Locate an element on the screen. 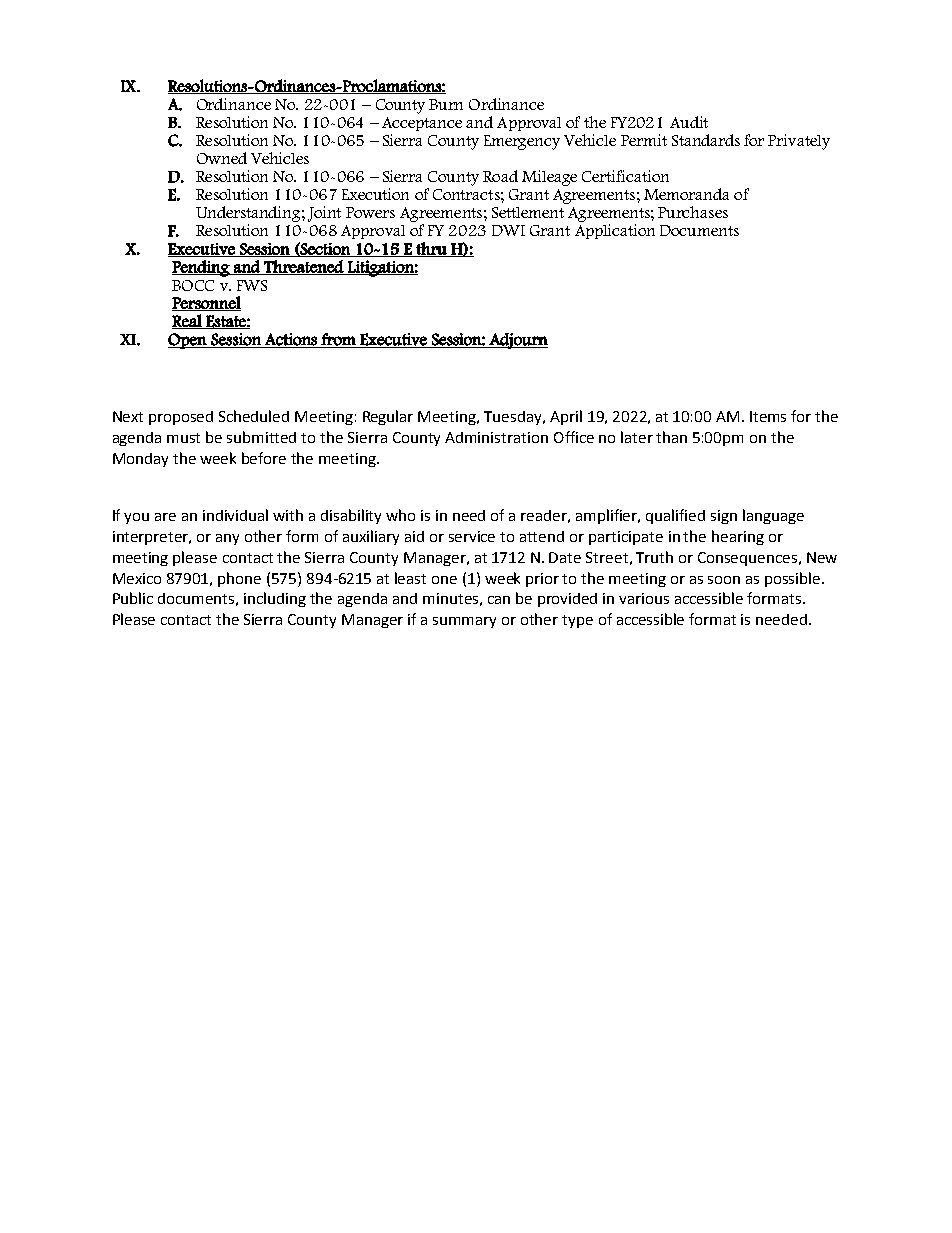  from is located at coordinates (338, 340).
